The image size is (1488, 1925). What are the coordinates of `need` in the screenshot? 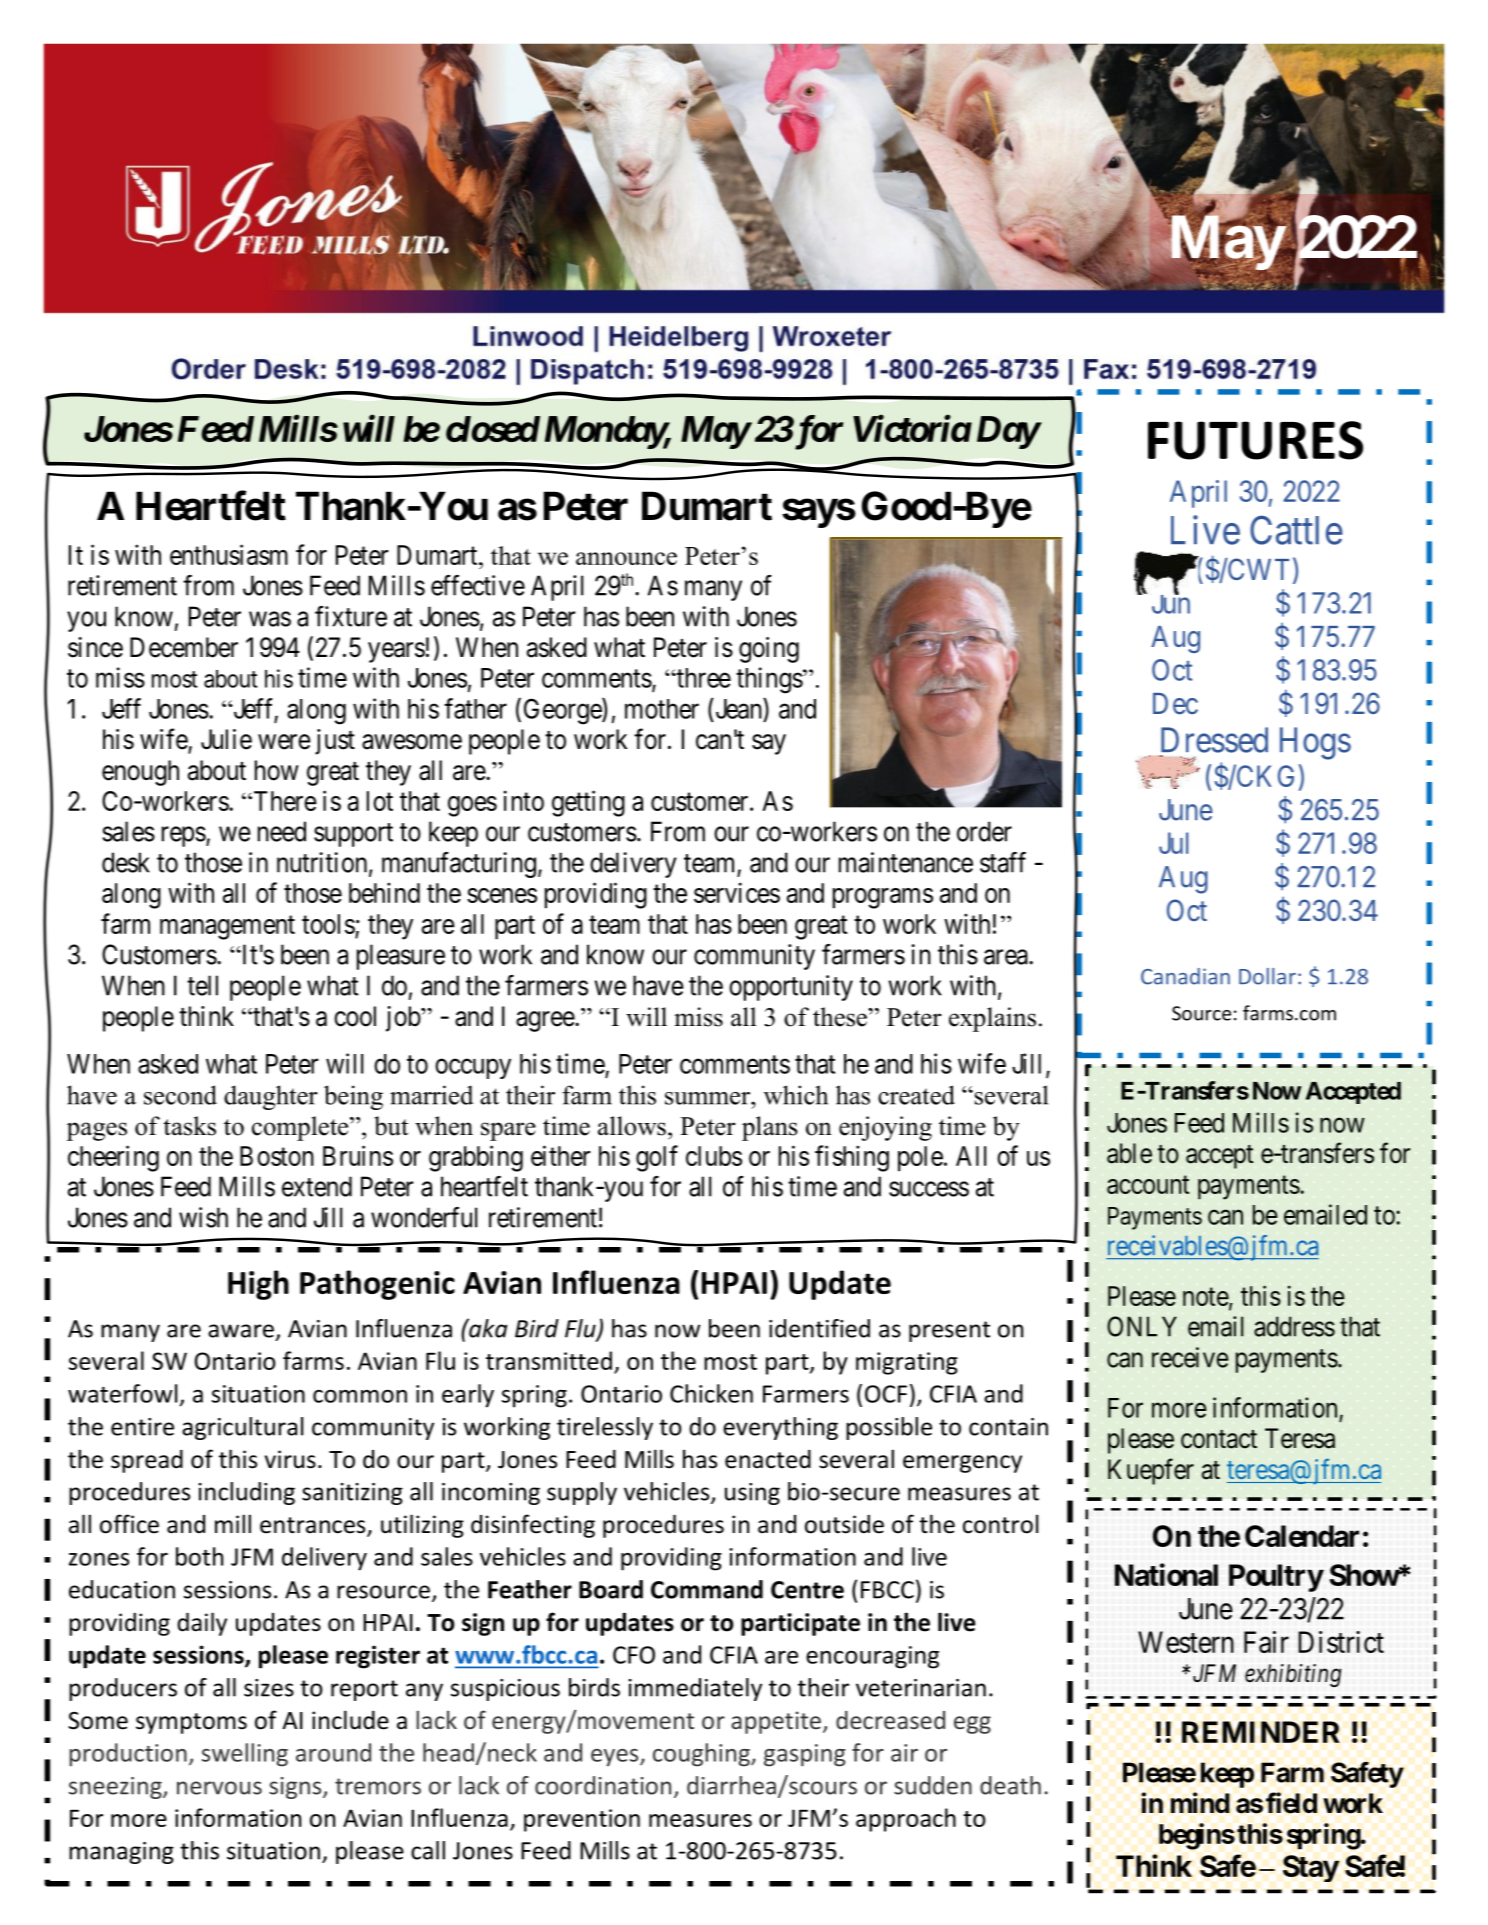 It's located at (282, 831).
